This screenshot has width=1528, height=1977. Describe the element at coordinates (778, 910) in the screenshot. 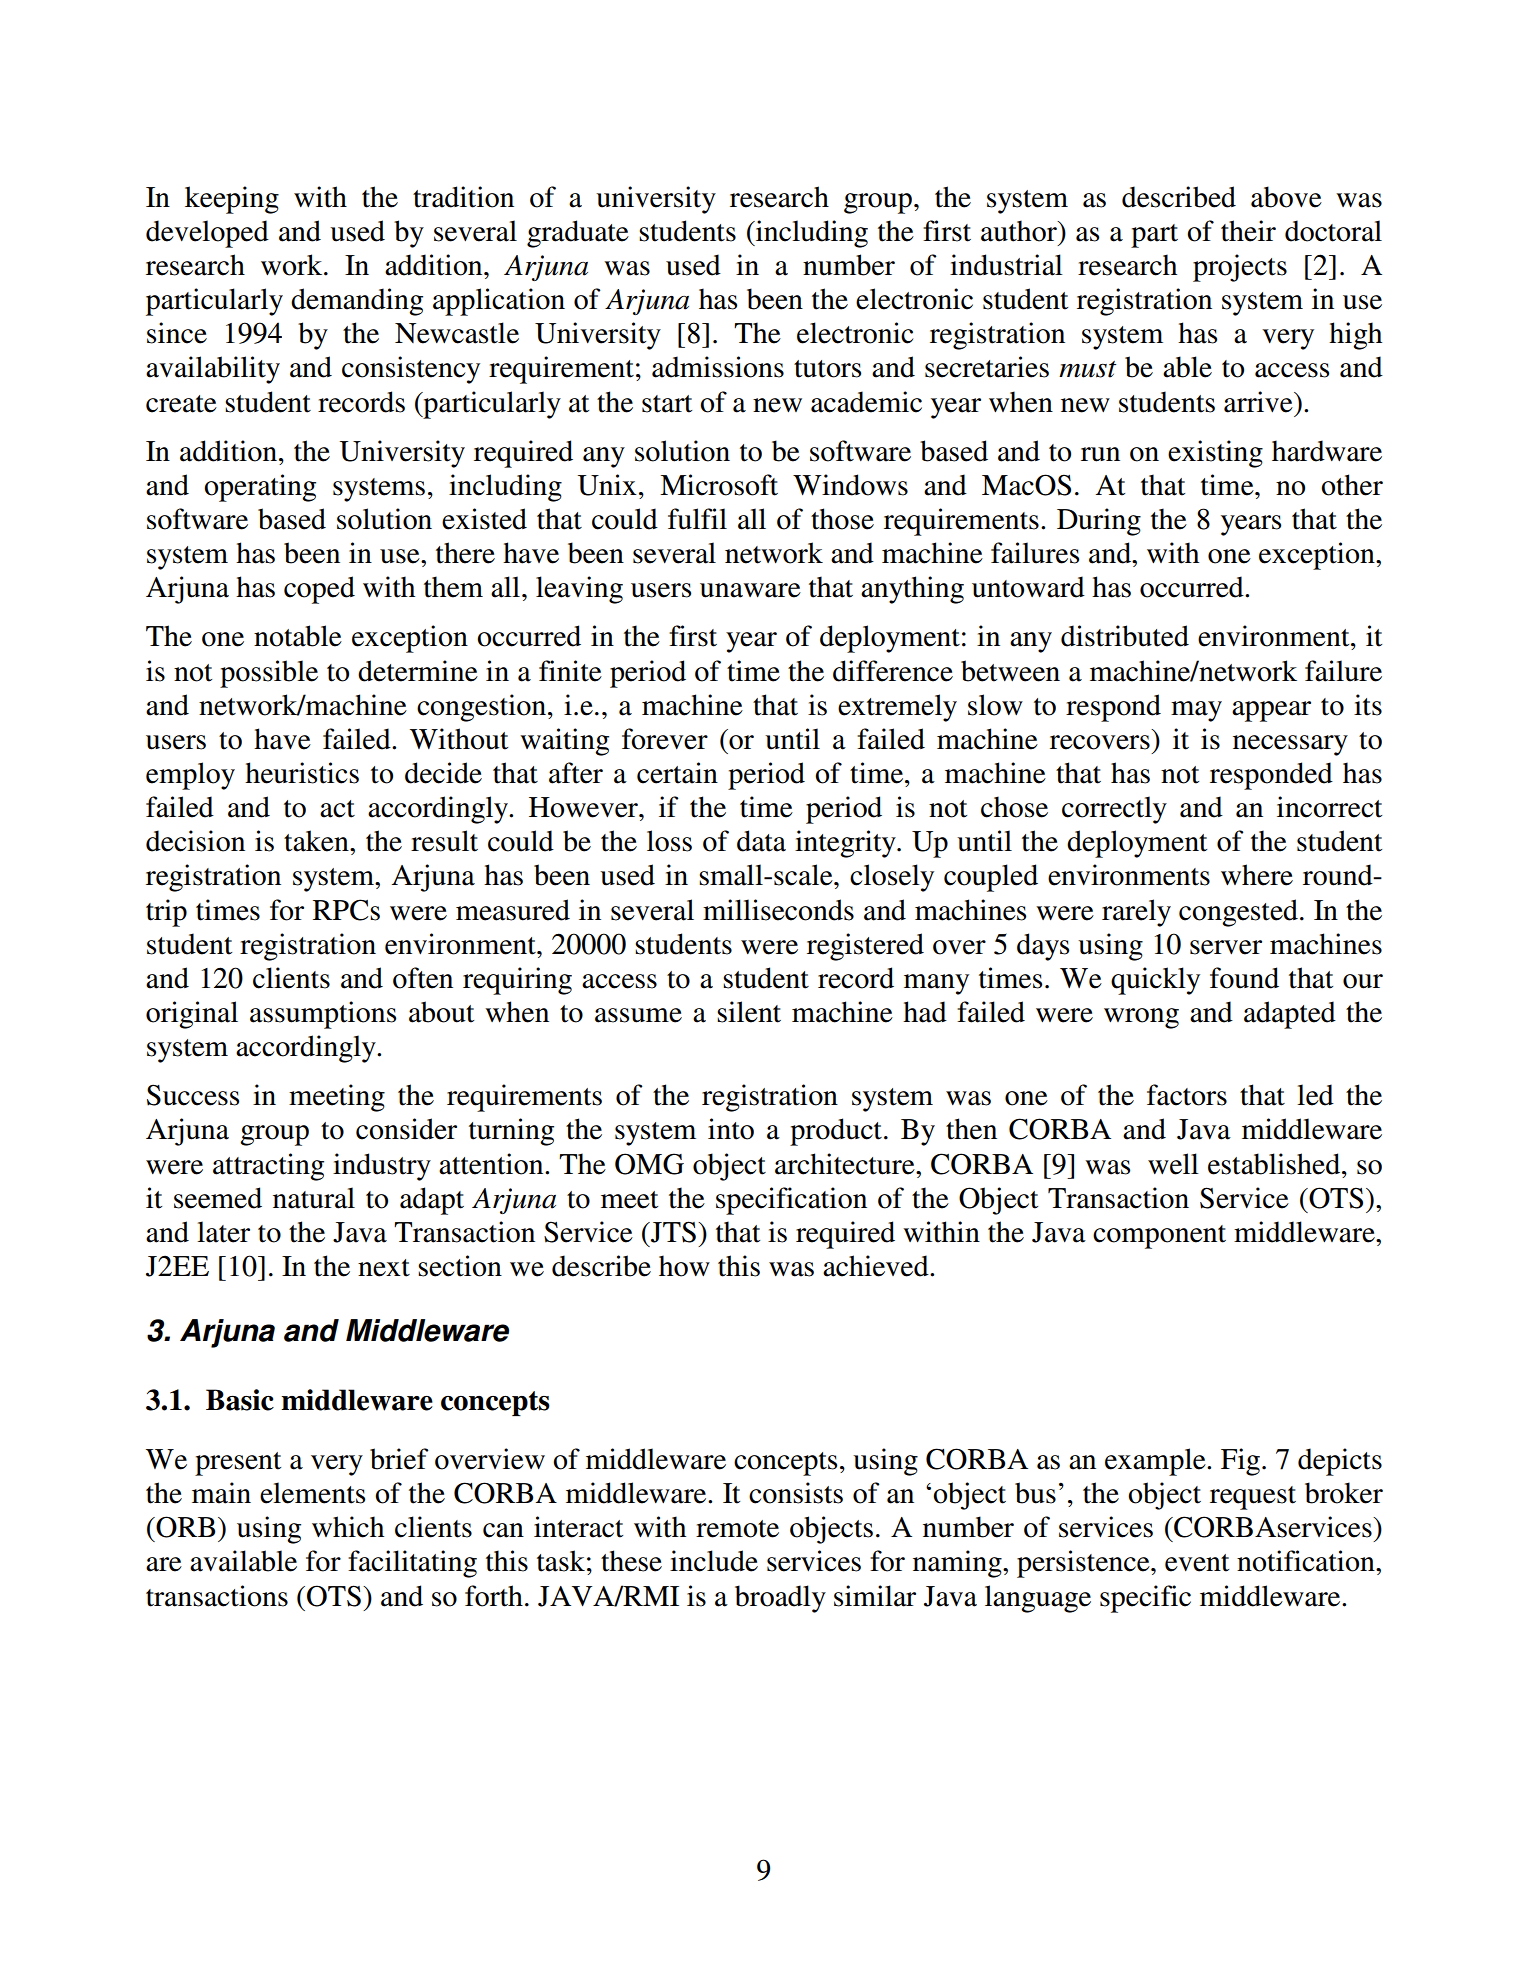

I see `milliseconds` at that location.
